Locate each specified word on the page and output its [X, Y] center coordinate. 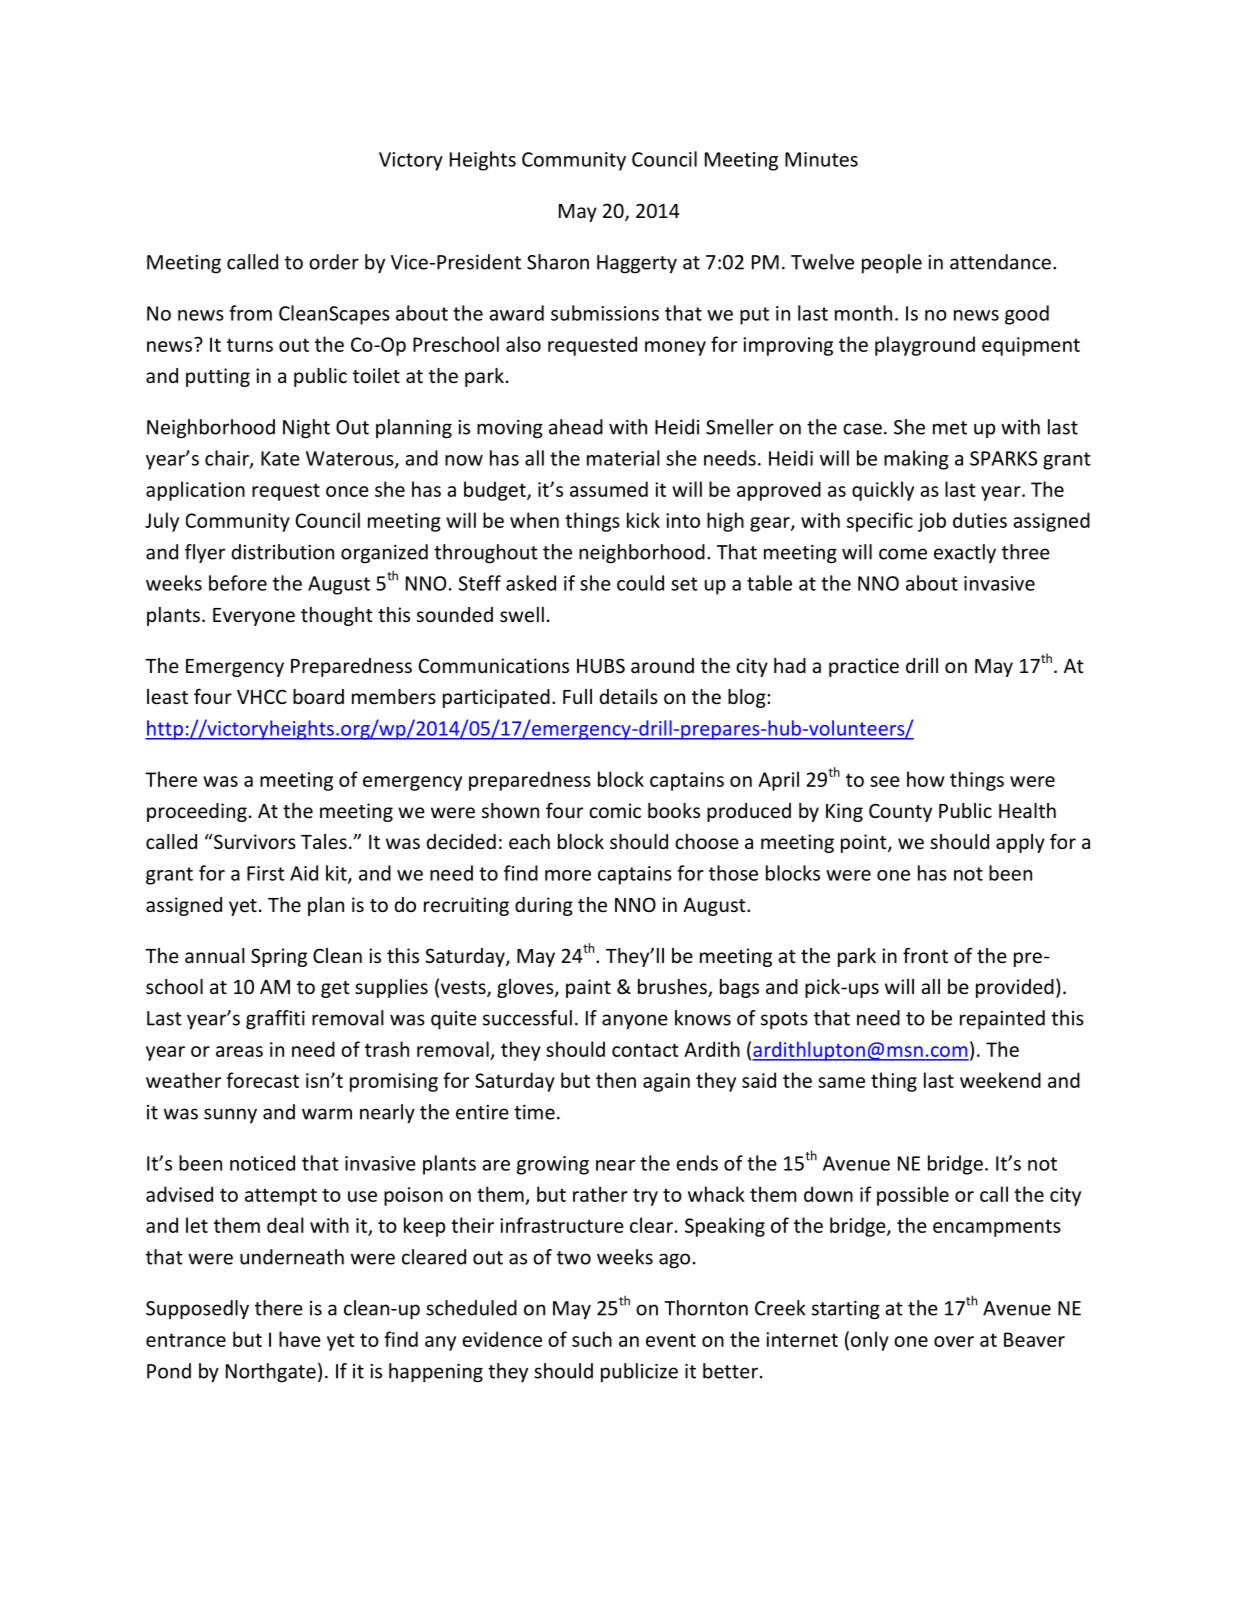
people [892, 264]
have [300, 1339]
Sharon [558, 262]
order [334, 262]
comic [615, 810]
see [885, 781]
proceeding [197, 812]
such [592, 1339]
